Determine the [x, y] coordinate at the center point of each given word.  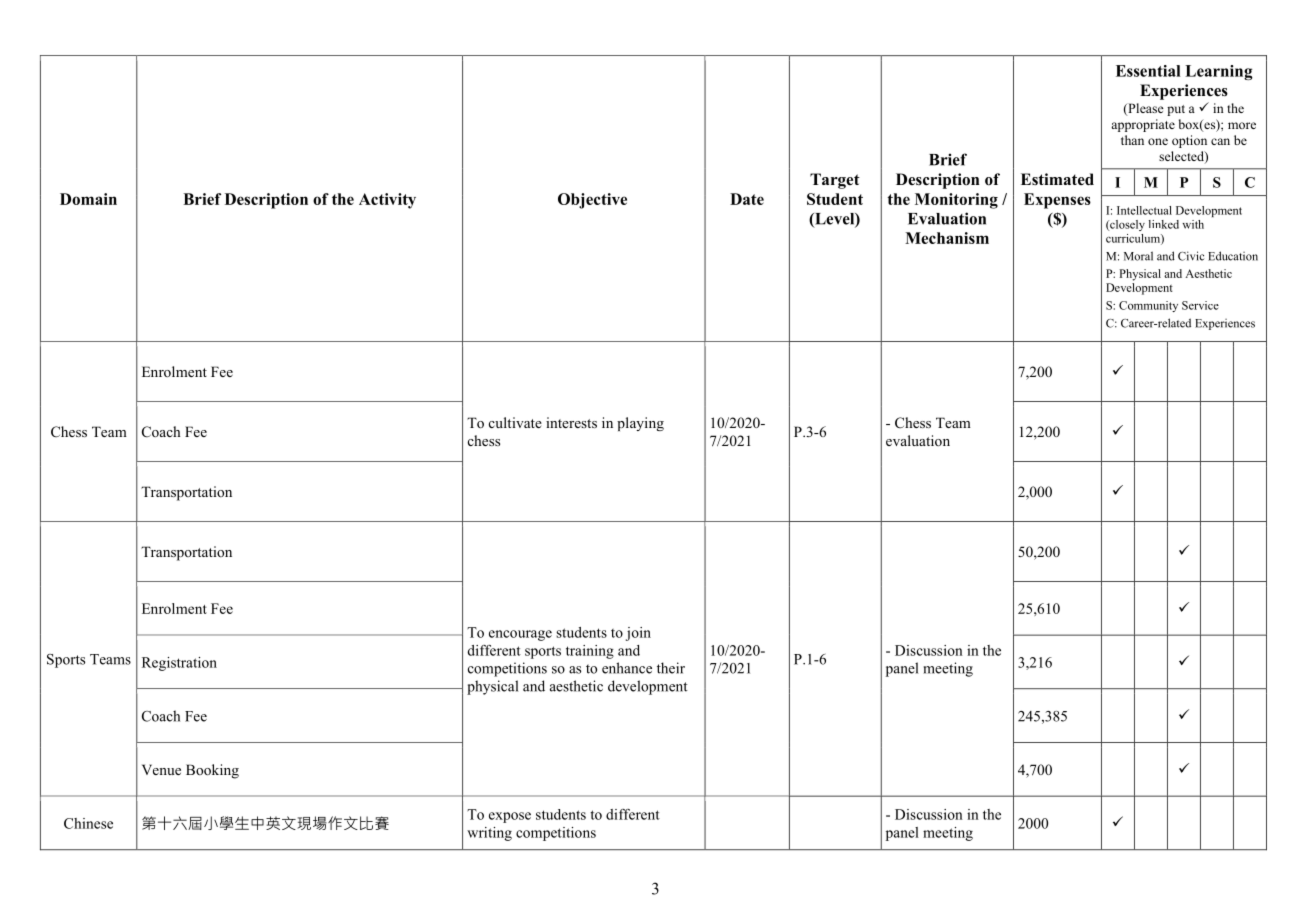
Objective [592, 201]
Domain [88, 199]
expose [510, 817]
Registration [179, 664]
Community [1148, 306]
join [638, 634]
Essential [1148, 71]
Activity [387, 201]
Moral [1138, 256]
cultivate [515, 422]
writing [489, 834]
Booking [212, 771]
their [671, 668]
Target [835, 181]
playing [640, 424]
